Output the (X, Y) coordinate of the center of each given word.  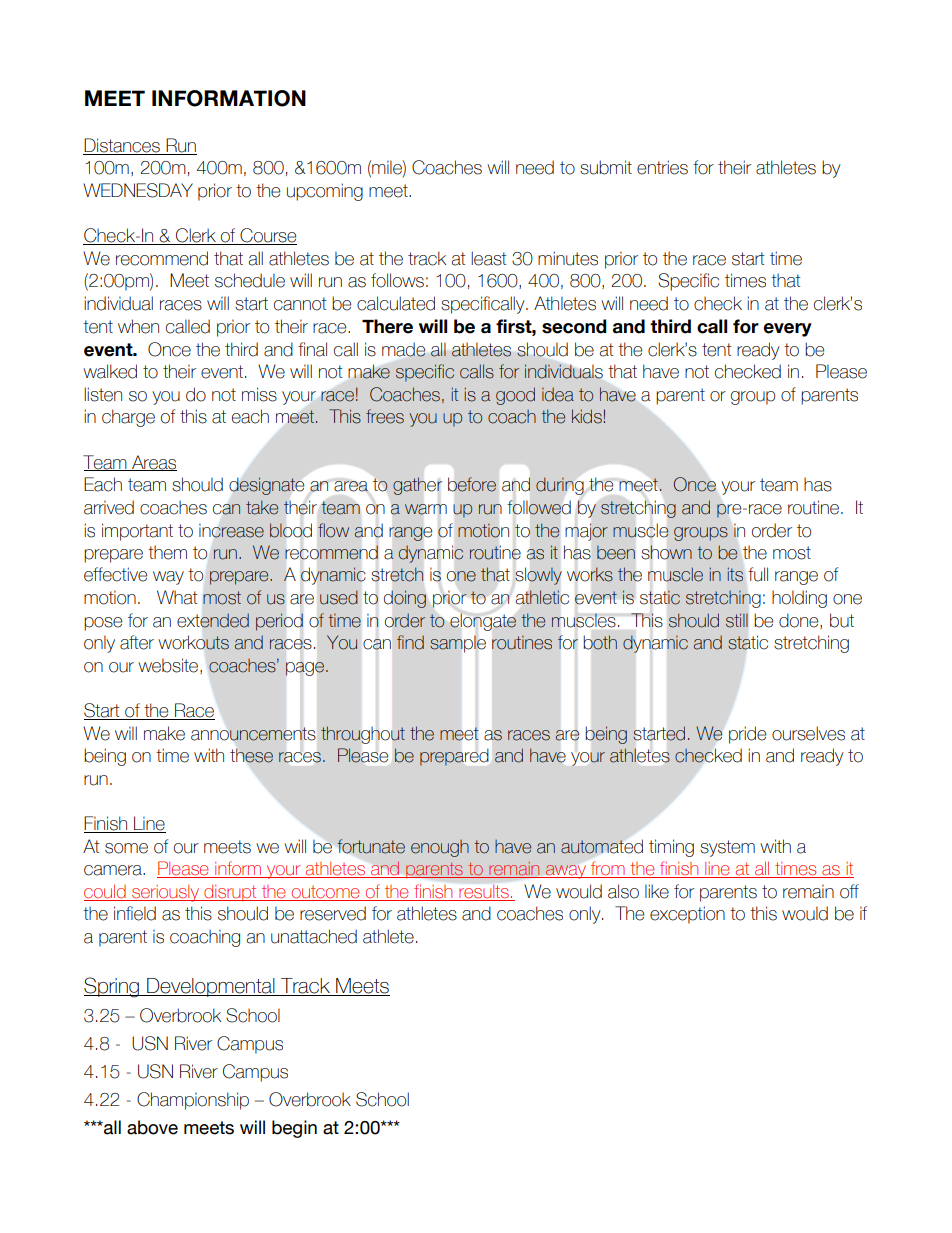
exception (687, 915)
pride (747, 735)
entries (662, 167)
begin (294, 1129)
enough (440, 848)
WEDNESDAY (138, 190)
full (758, 574)
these (251, 756)
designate (266, 486)
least (488, 258)
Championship (193, 1101)
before (472, 484)
